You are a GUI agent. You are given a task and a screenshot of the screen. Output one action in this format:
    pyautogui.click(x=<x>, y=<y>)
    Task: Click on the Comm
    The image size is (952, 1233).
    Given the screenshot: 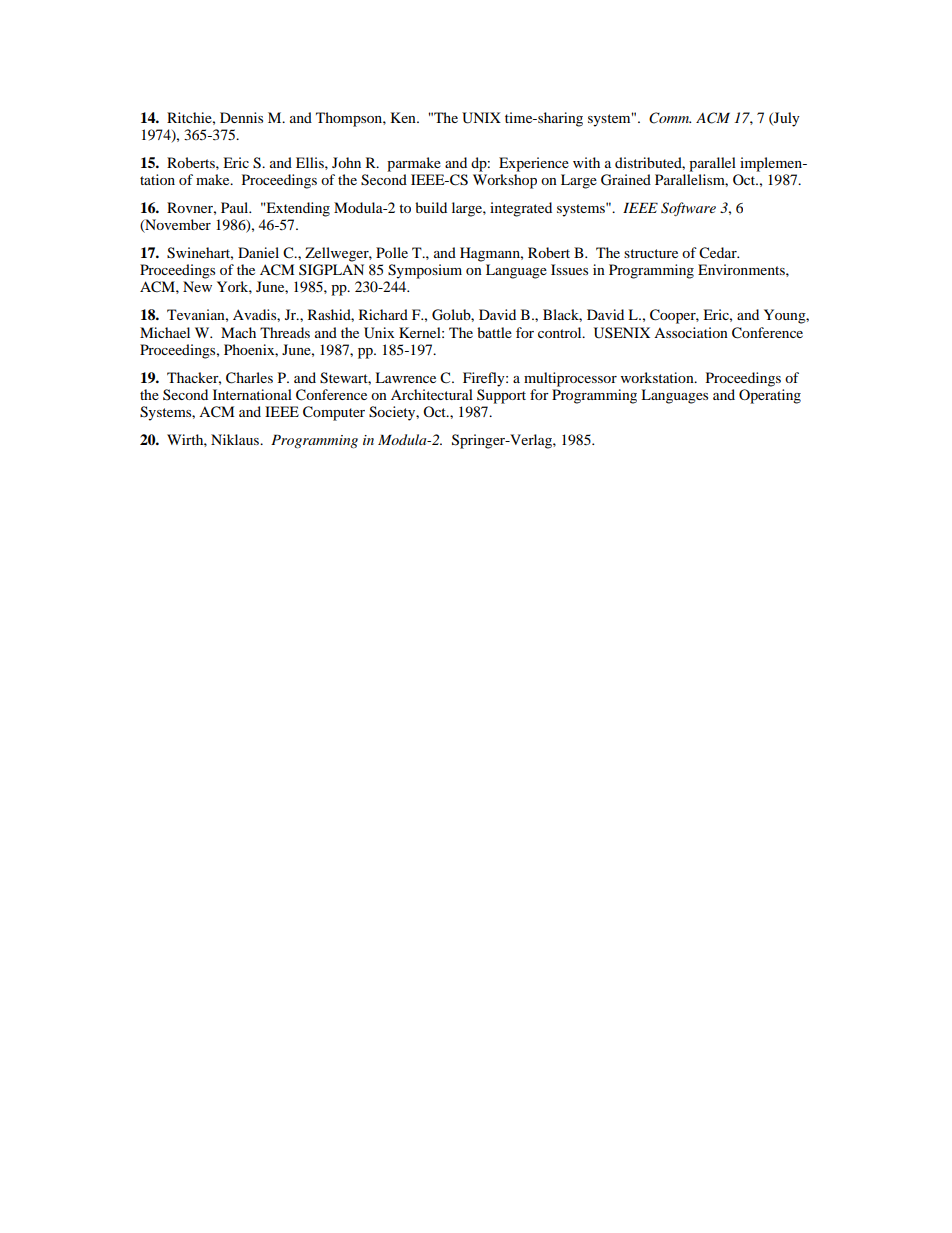 What is the action you would take?
    pyautogui.click(x=670, y=118)
